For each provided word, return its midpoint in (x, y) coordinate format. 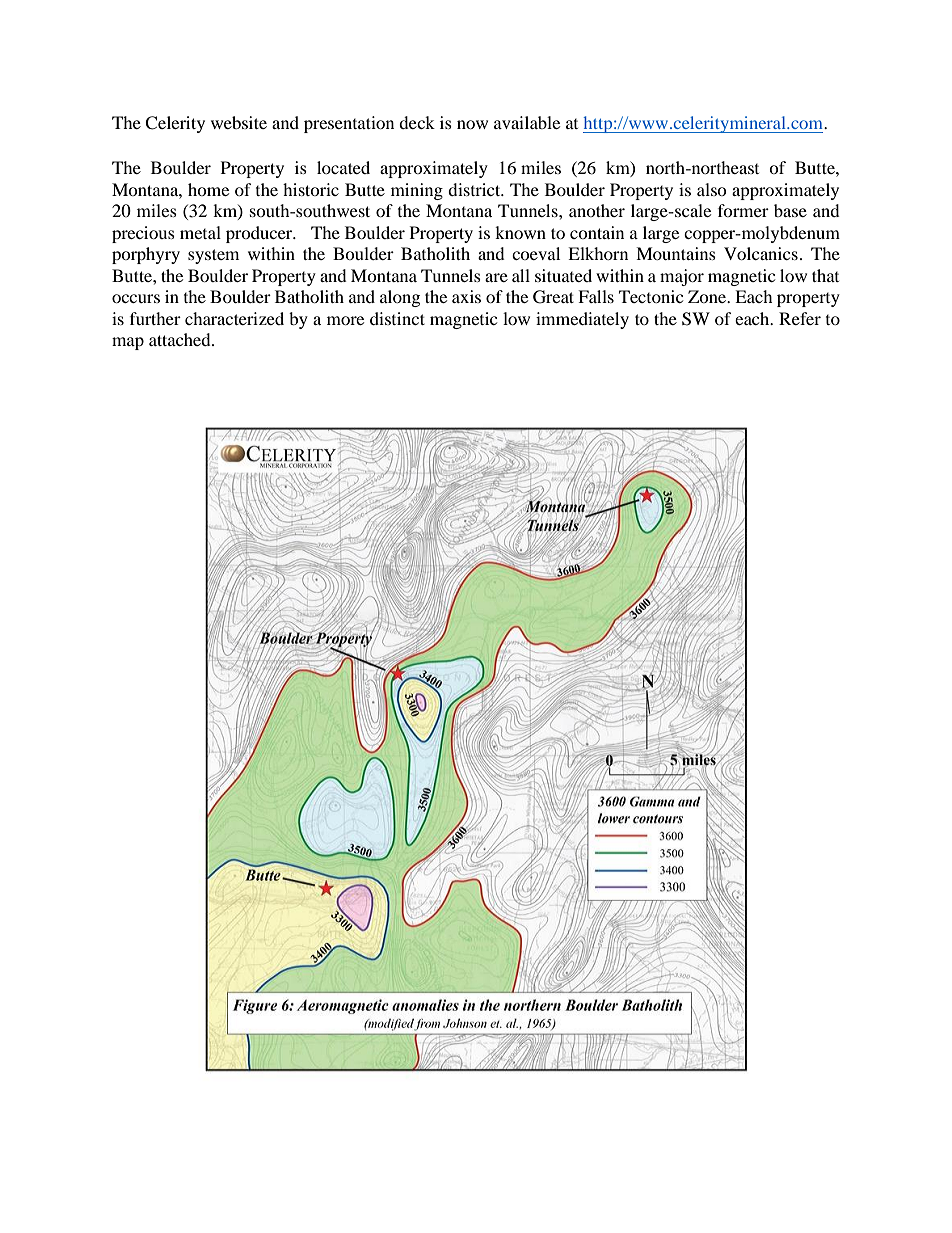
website (239, 122)
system (213, 256)
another (597, 210)
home (208, 189)
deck (417, 122)
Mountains (676, 253)
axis (466, 296)
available (527, 122)
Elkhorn (598, 253)
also (712, 189)
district (475, 189)
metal (200, 232)
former (743, 210)
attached (181, 339)
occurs (136, 298)
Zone (708, 296)
